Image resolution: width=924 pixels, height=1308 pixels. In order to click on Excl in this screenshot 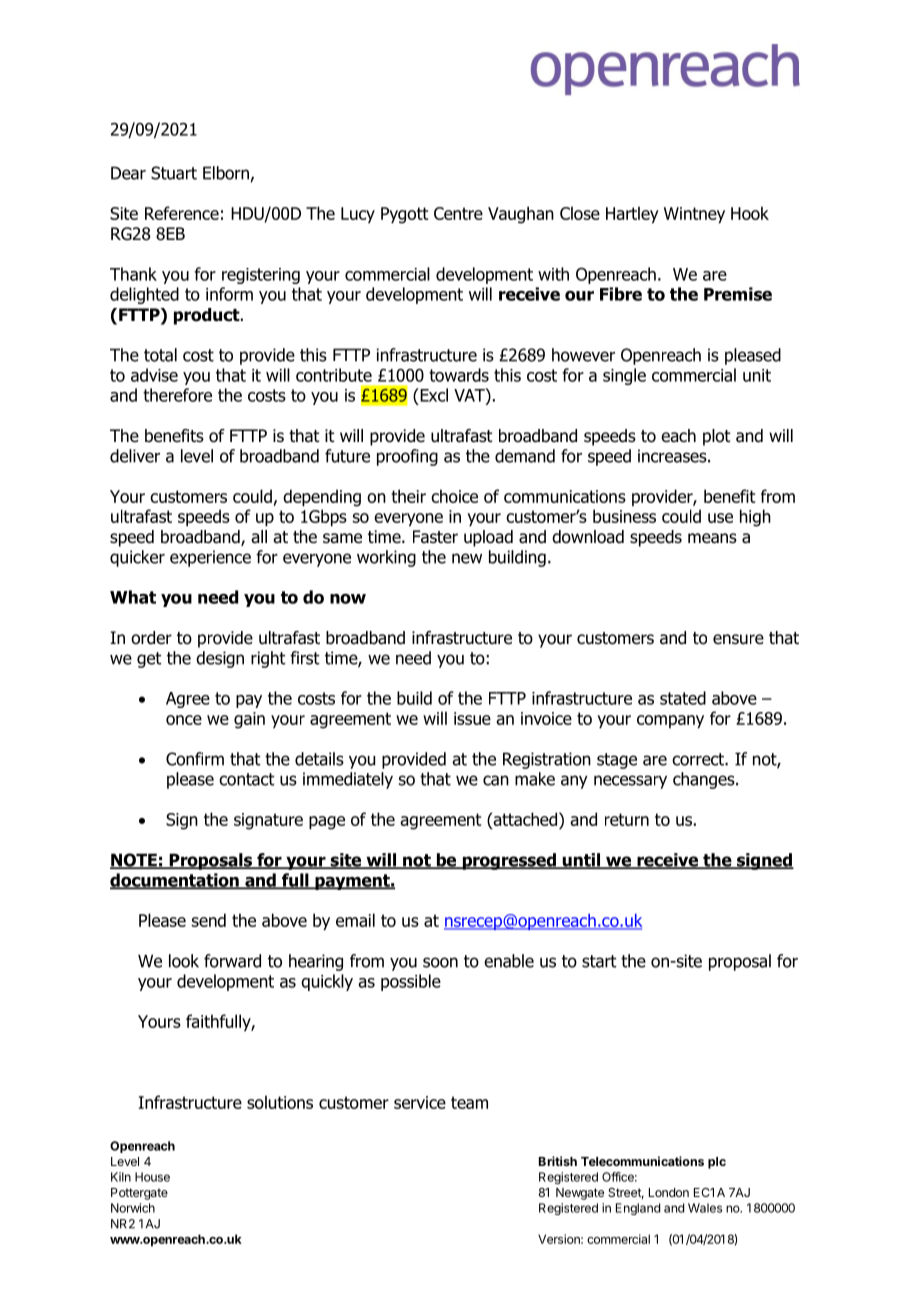, I will do `click(433, 395)`.
